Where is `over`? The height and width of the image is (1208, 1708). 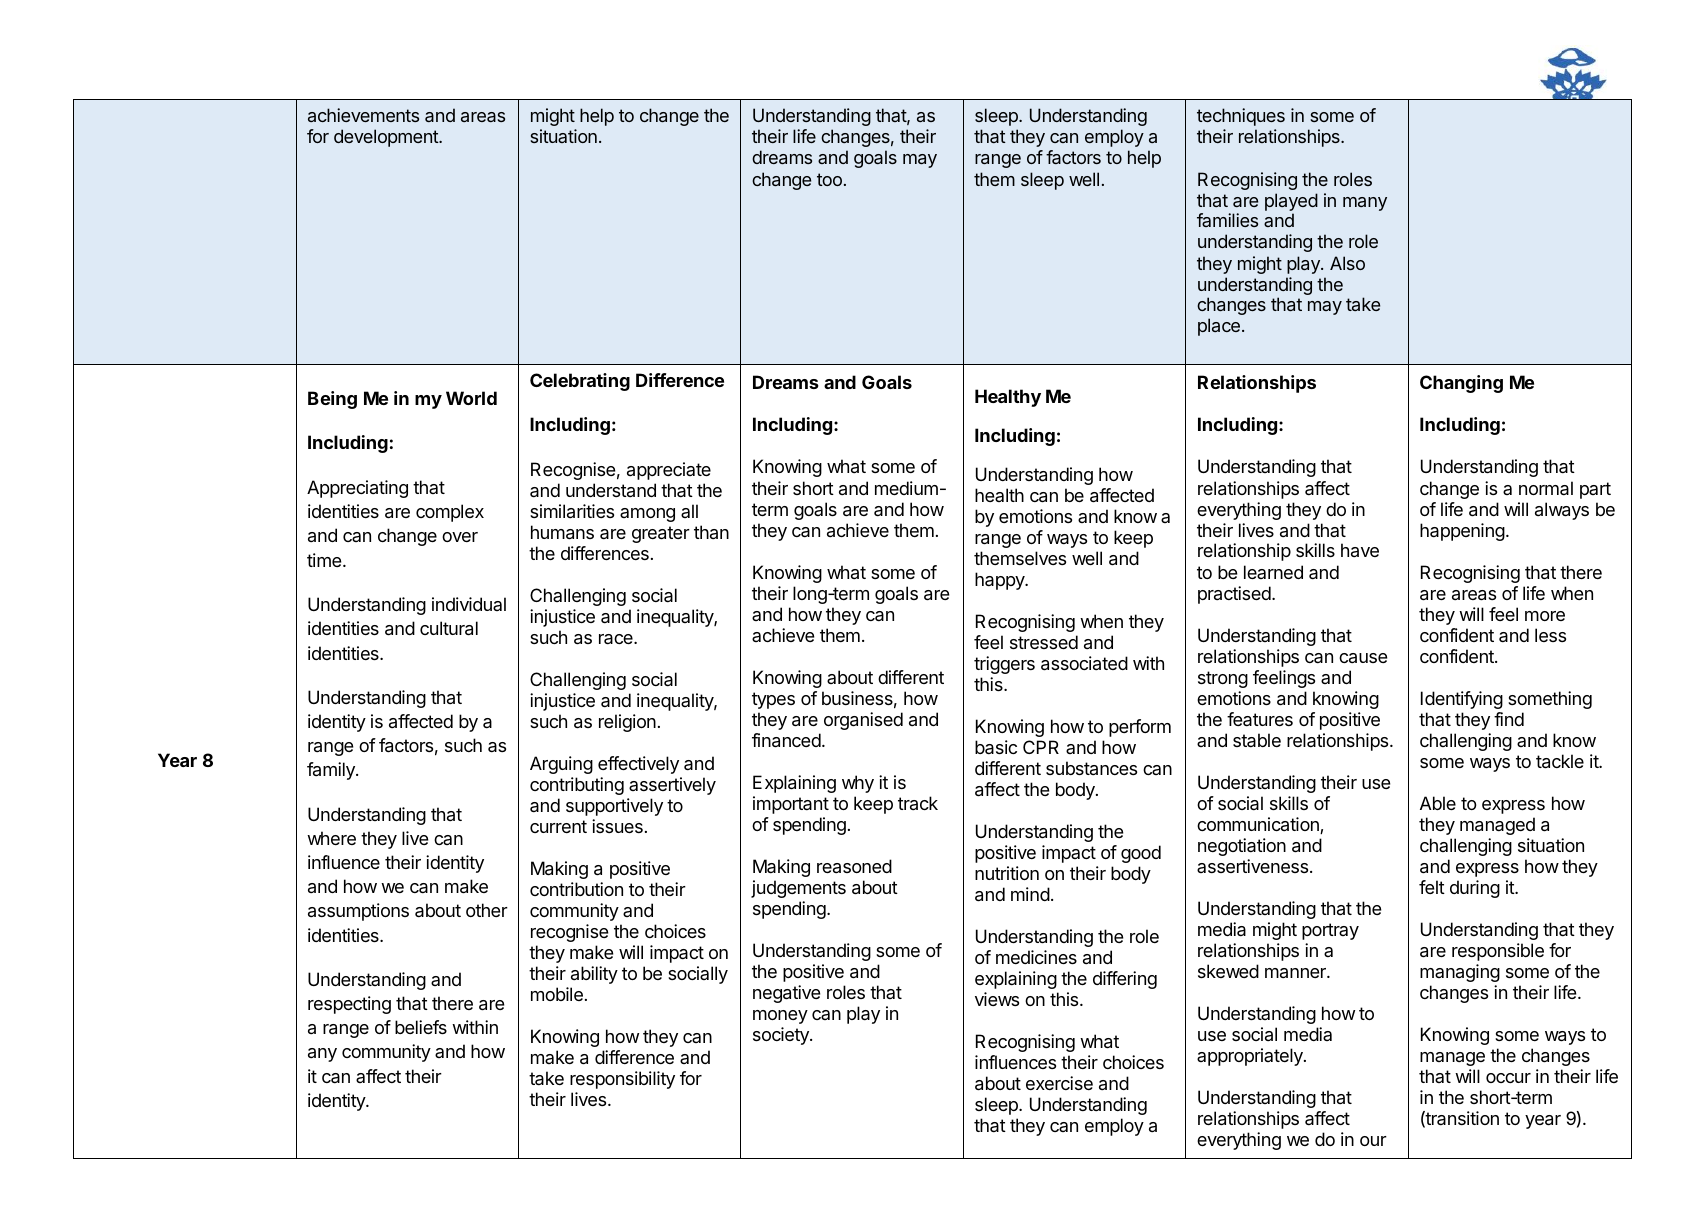
over is located at coordinates (460, 537).
